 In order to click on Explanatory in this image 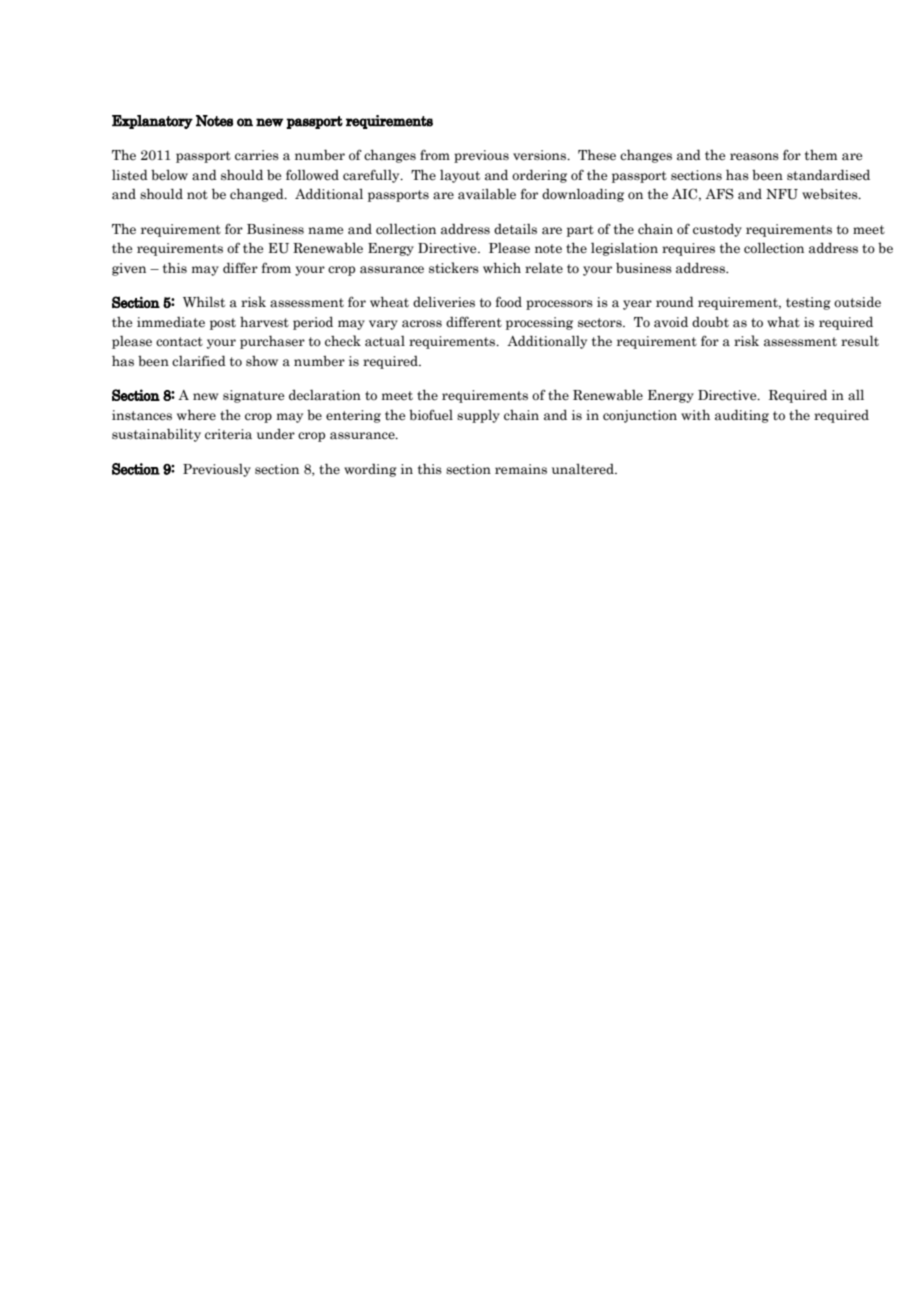, I will do `click(152, 122)`.
